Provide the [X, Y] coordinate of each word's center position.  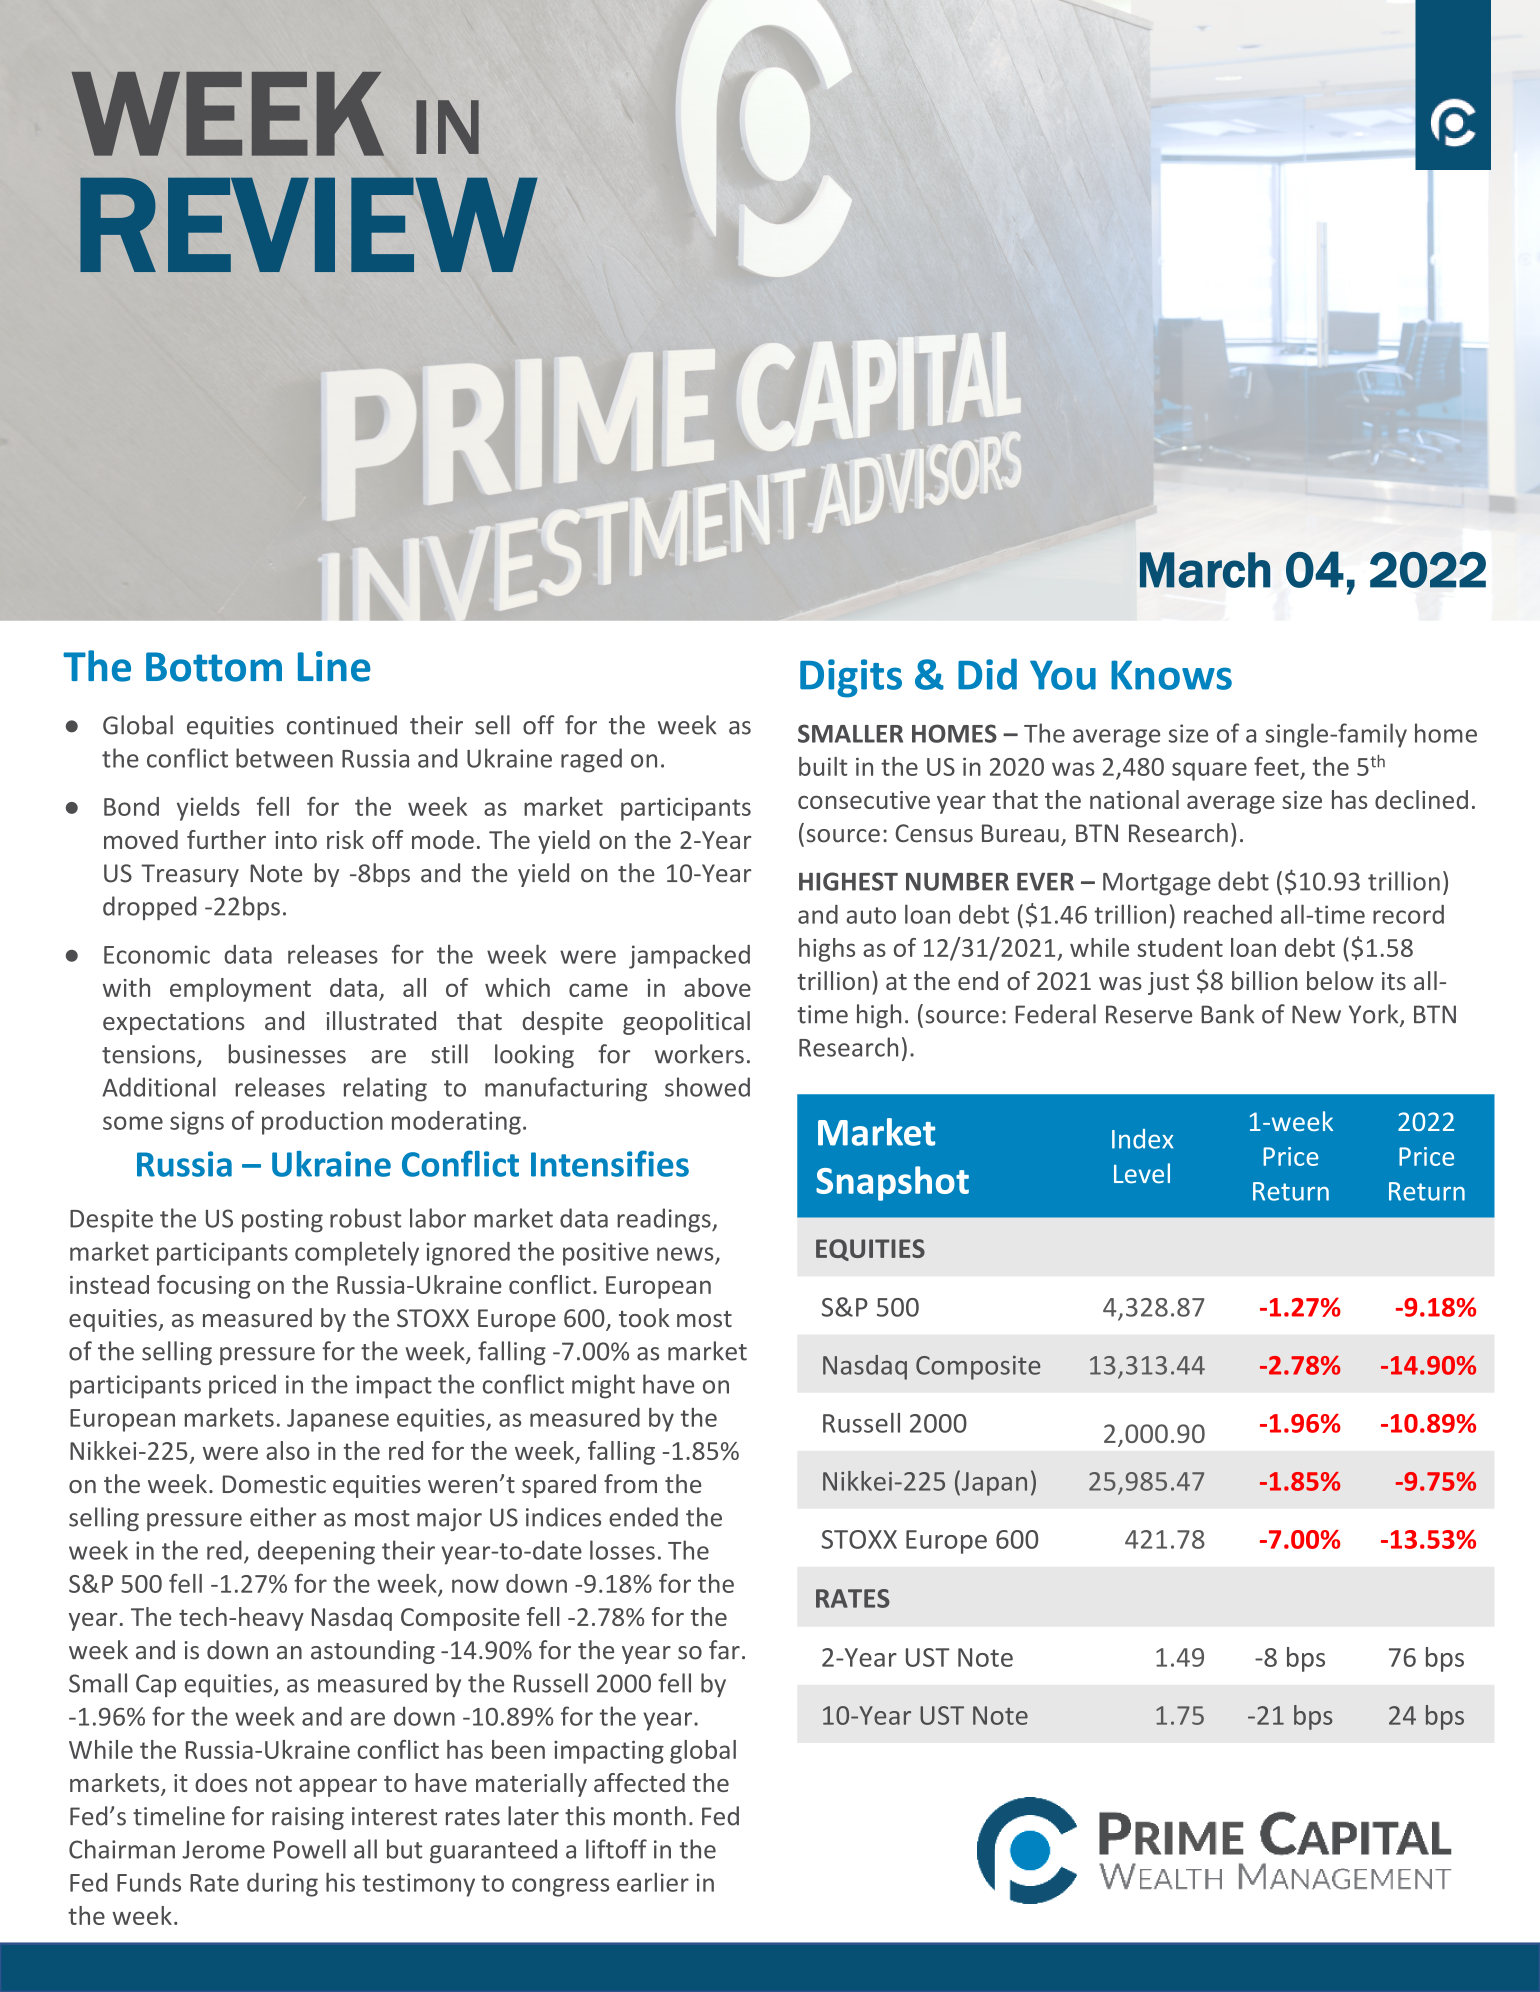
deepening [316, 1552]
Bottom [214, 667]
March [1205, 570]
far [724, 1650]
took [644, 1317]
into [296, 840]
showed [707, 1087]
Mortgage [1157, 884]
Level [1142, 1173]
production [322, 1123]
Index [1142, 1139]
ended [643, 1517]
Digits [851, 678]
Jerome [223, 1850]
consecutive [864, 800]
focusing [203, 1287]
